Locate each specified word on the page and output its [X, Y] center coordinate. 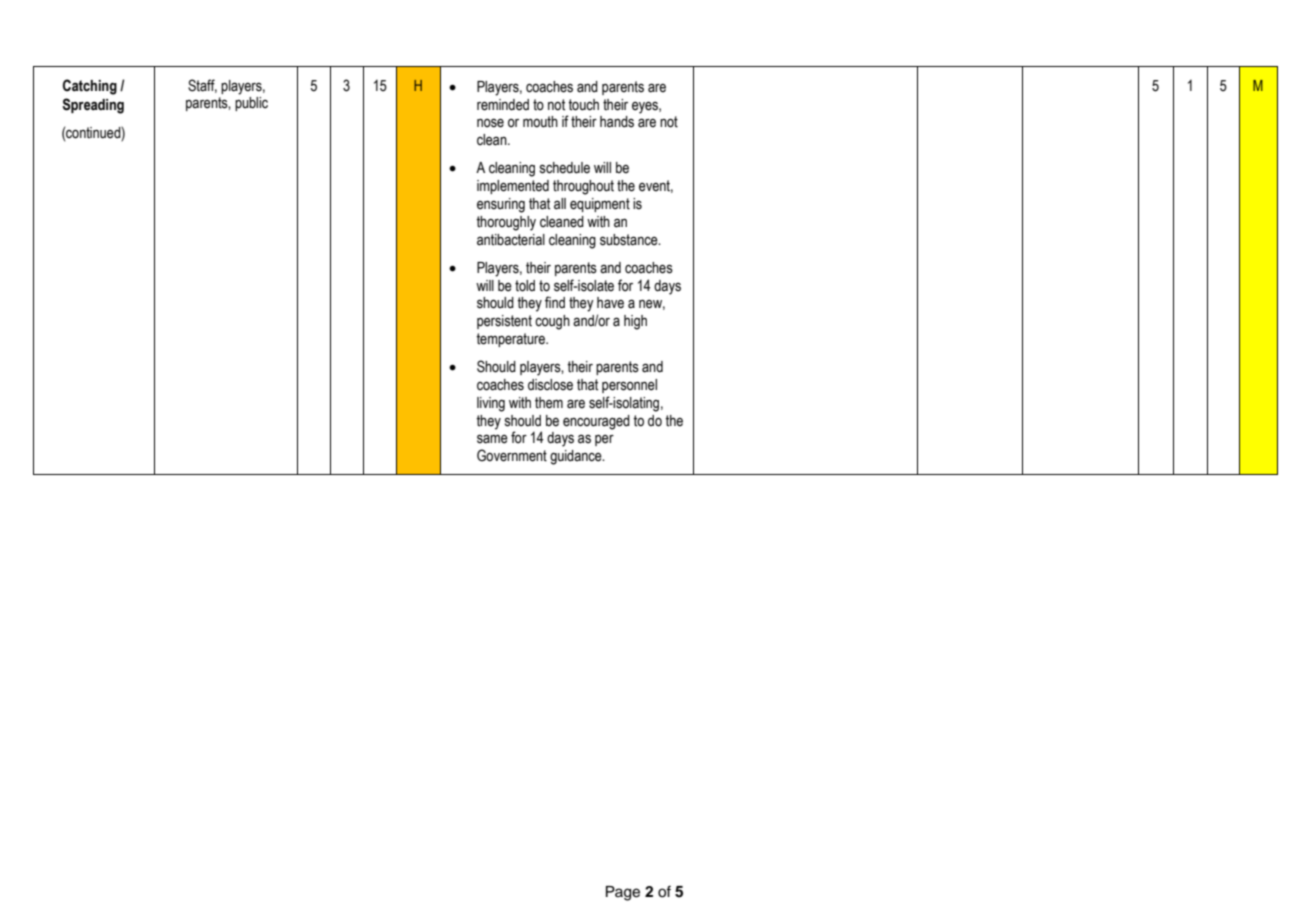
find [555, 302]
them [549, 403]
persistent [504, 322]
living [491, 404]
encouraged [596, 422]
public [251, 104]
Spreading [93, 106]
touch [583, 105]
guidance [577, 457]
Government [512, 455]
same [492, 439]
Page [623, 893]
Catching [90, 87]
